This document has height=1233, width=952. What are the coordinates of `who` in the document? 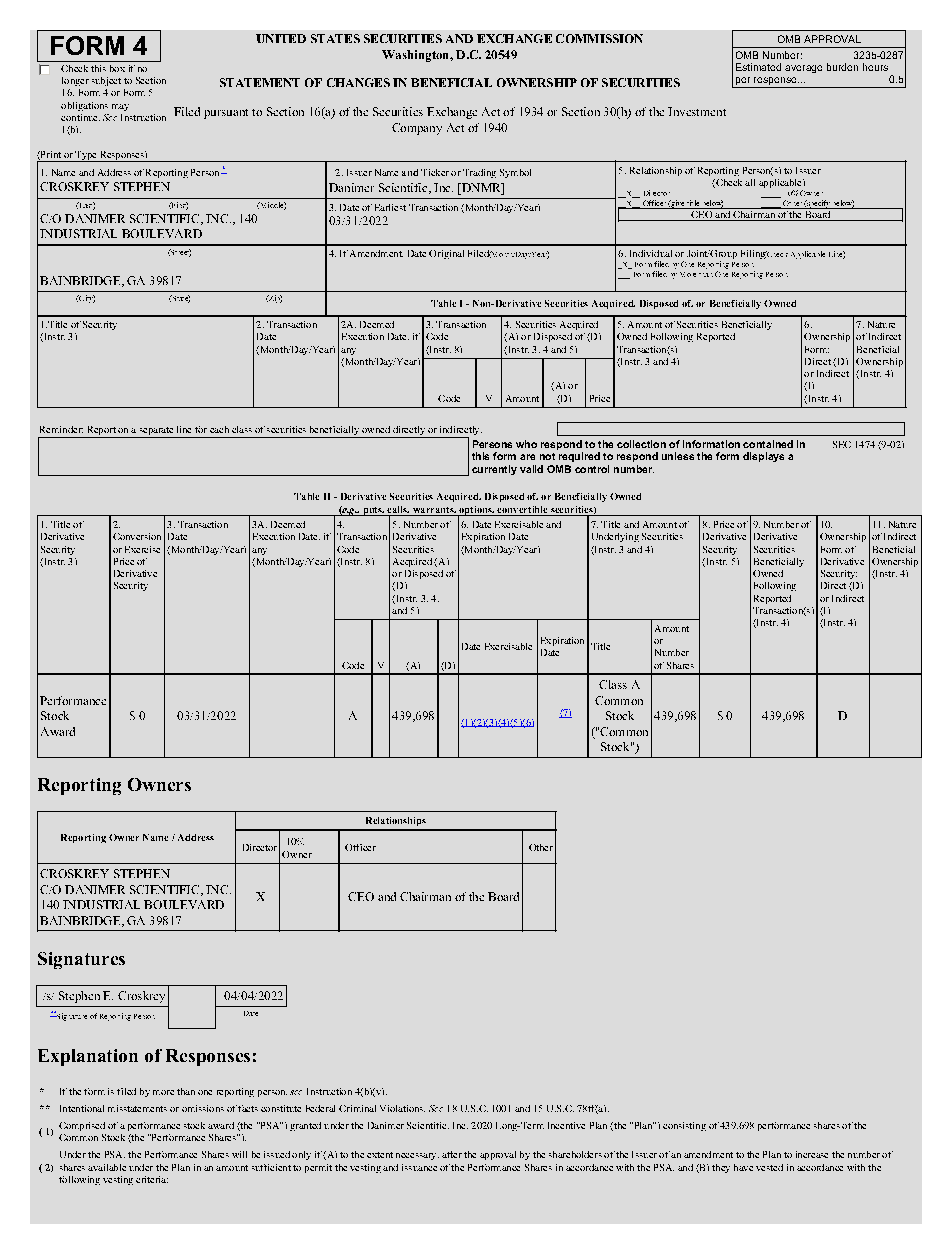 It's located at (526, 444).
